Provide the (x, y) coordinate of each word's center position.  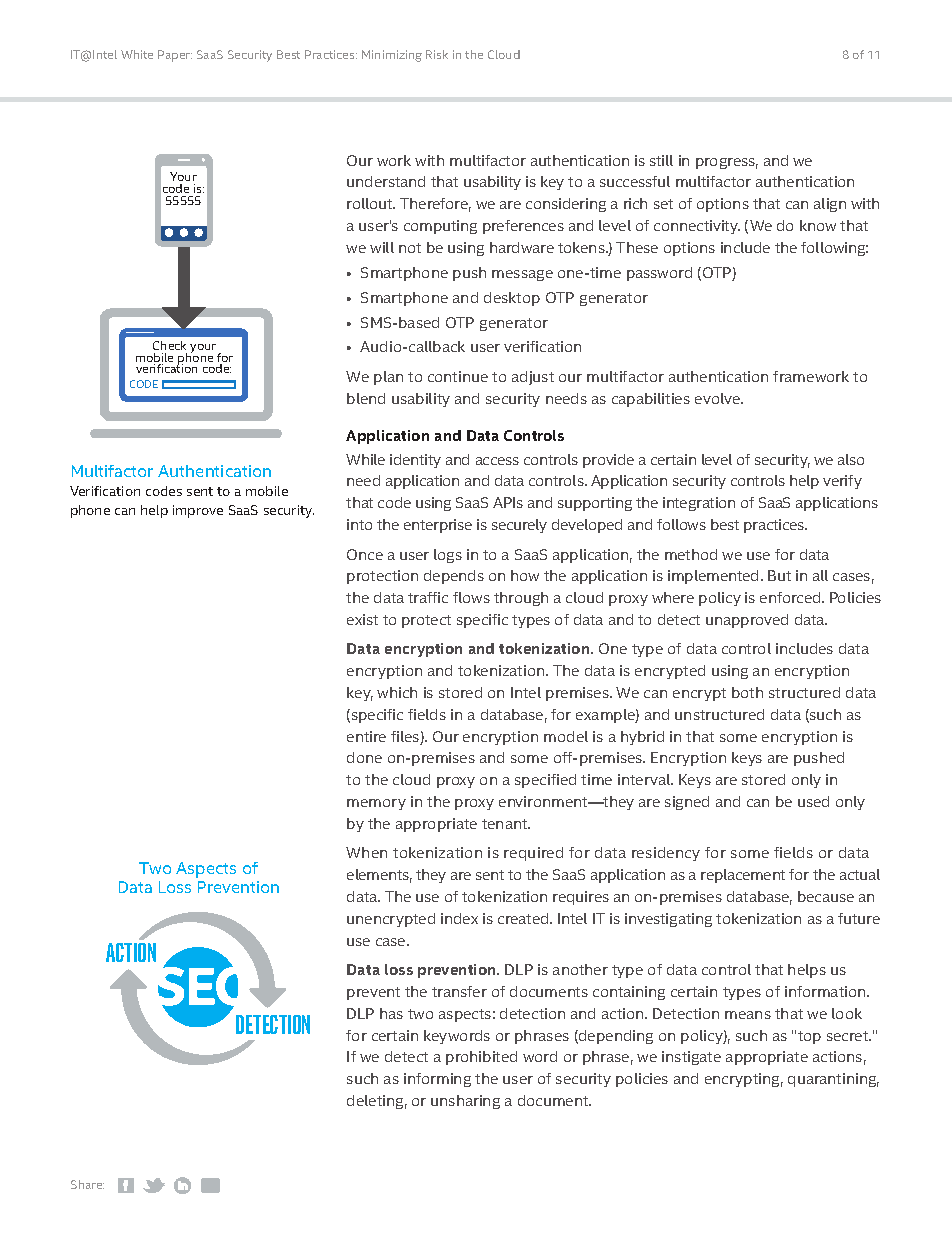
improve (198, 511)
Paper (175, 56)
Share (87, 1184)
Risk (437, 54)
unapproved (747, 621)
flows (471, 597)
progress (727, 163)
